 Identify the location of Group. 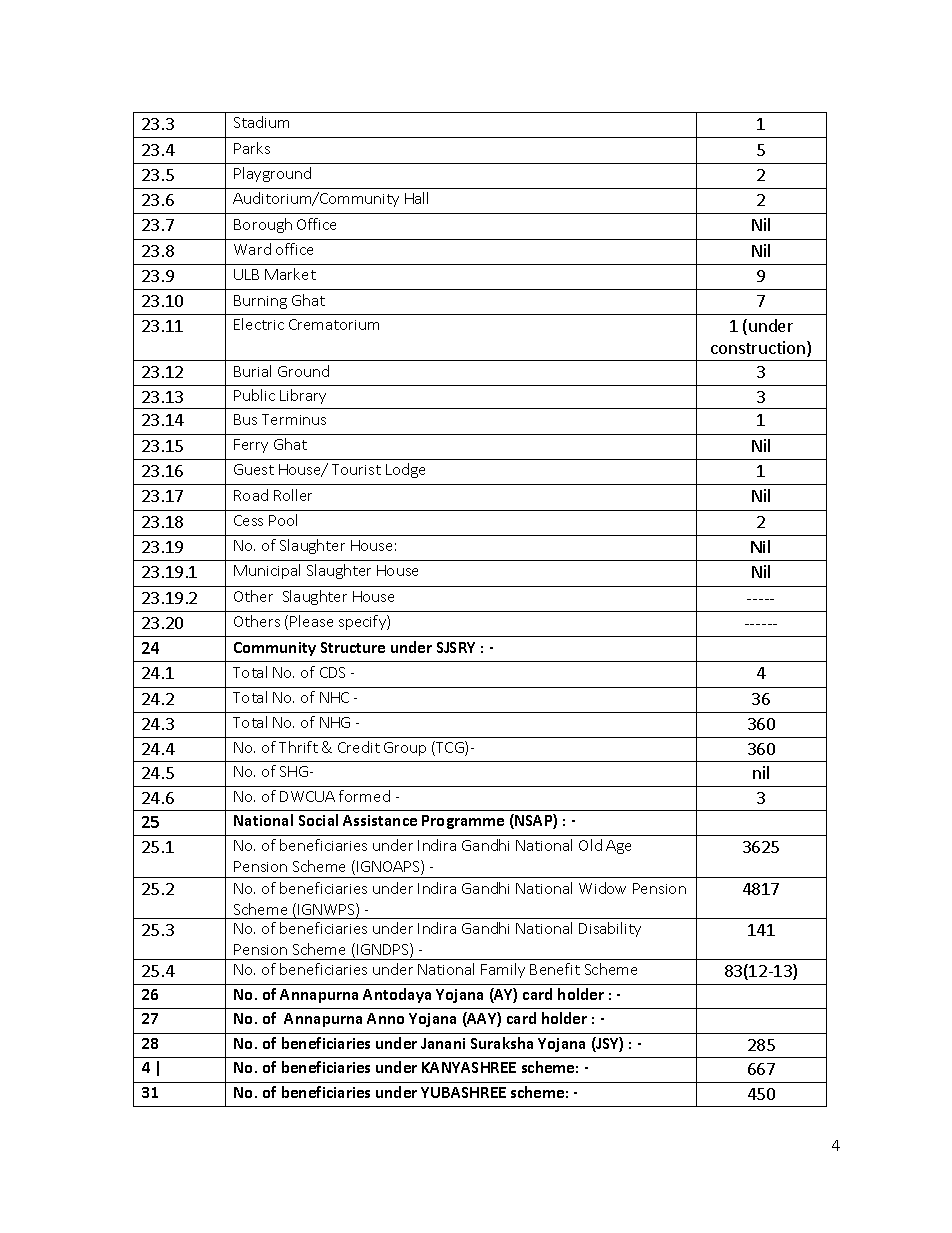
(405, 749).
